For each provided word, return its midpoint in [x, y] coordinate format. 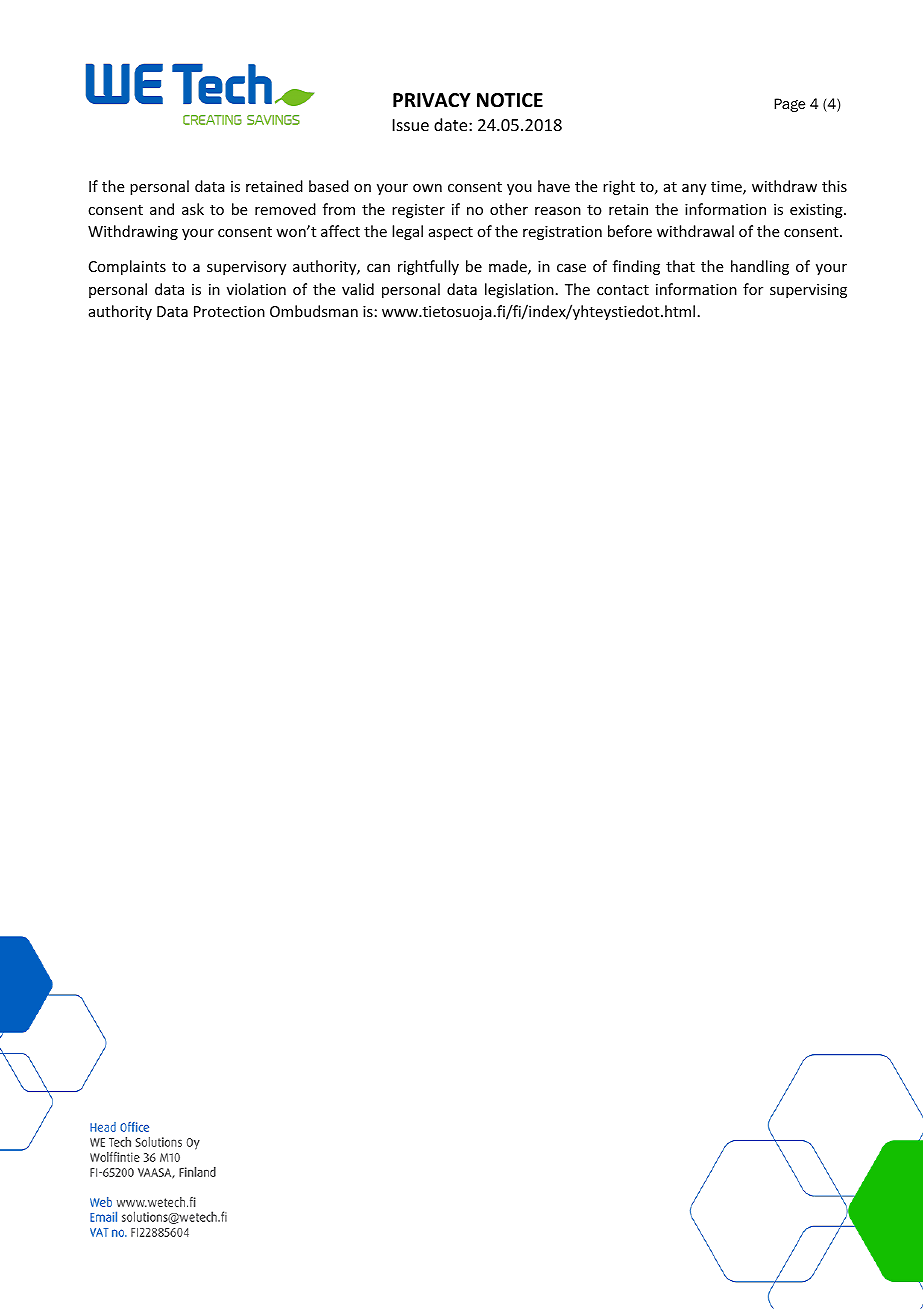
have [554, 186]
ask [193, 209]
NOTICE [510, 100]
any [694, 189]
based [329, 186]
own [427, 188]
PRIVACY [432, 100]
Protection [229, 311]
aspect [451, 233]
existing [817, 211]
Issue [411, 125]
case [571, 268]
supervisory [246, 268]
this [834, 186]
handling [760, 267]
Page [789, 105]
